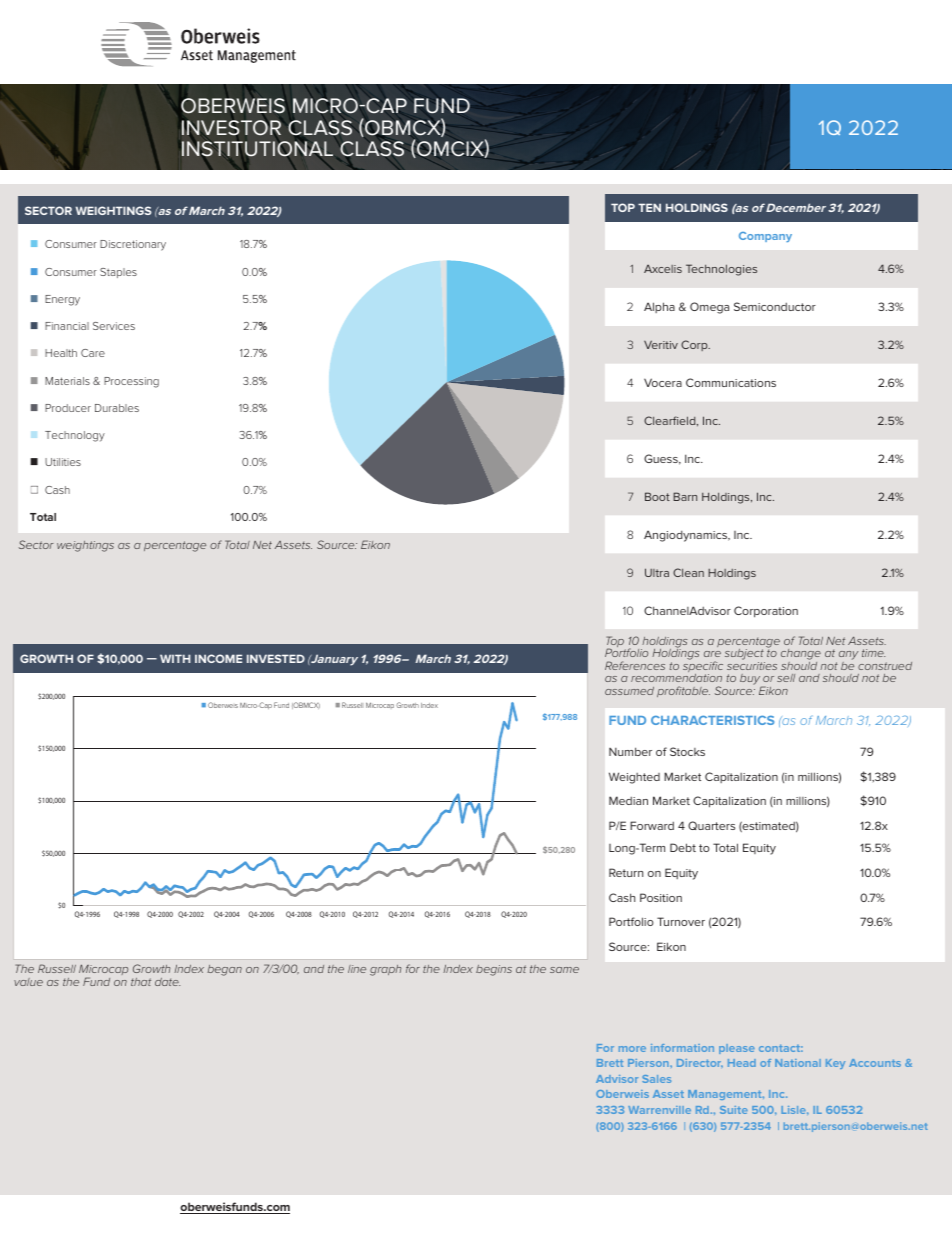  What do you see at coordinates (175, 658) in the screenshot?
I see `WITH` at bounding box center [175, 658].
